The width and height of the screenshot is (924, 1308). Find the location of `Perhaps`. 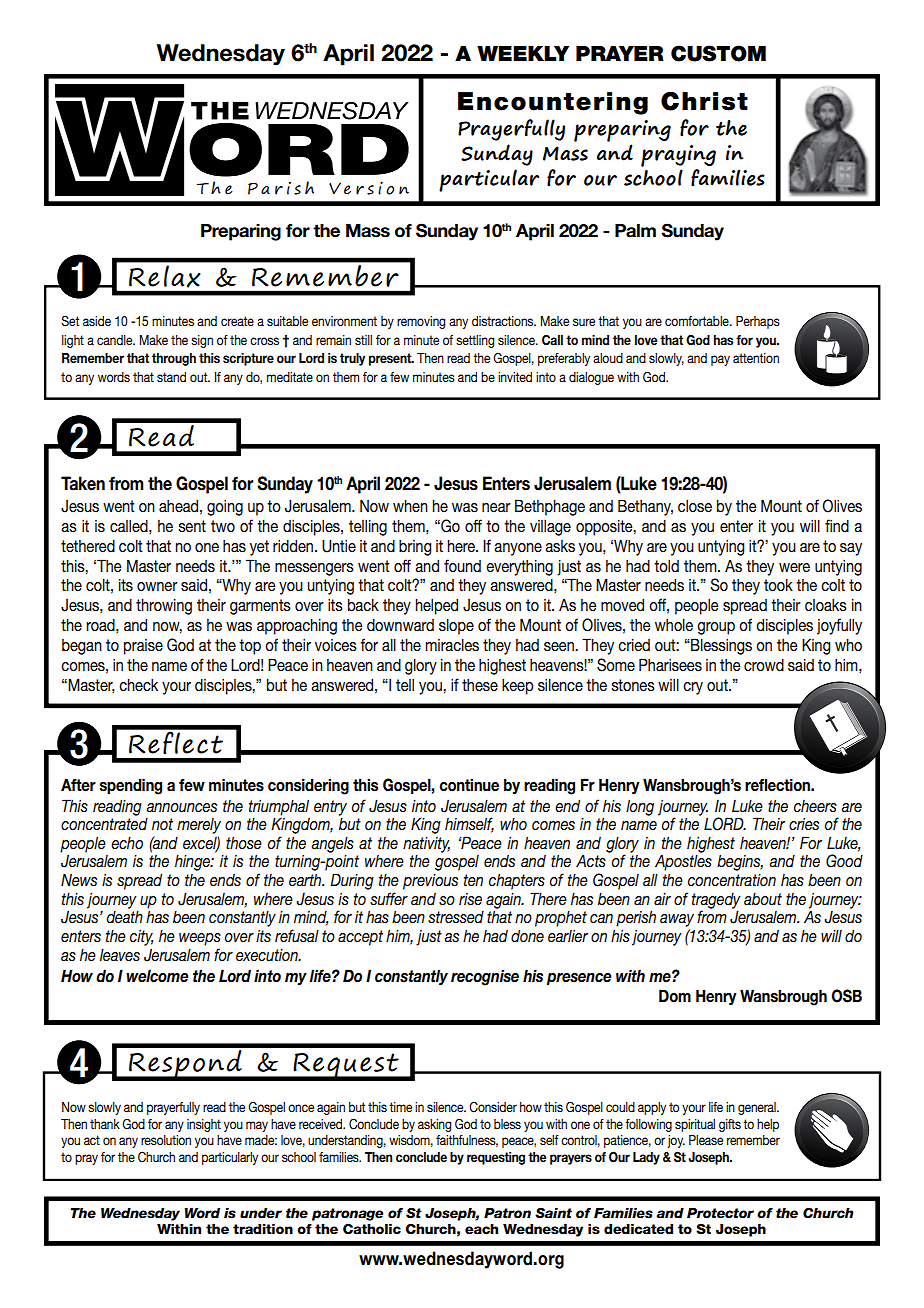

Perhaps is located at coordinates (758, 322).
